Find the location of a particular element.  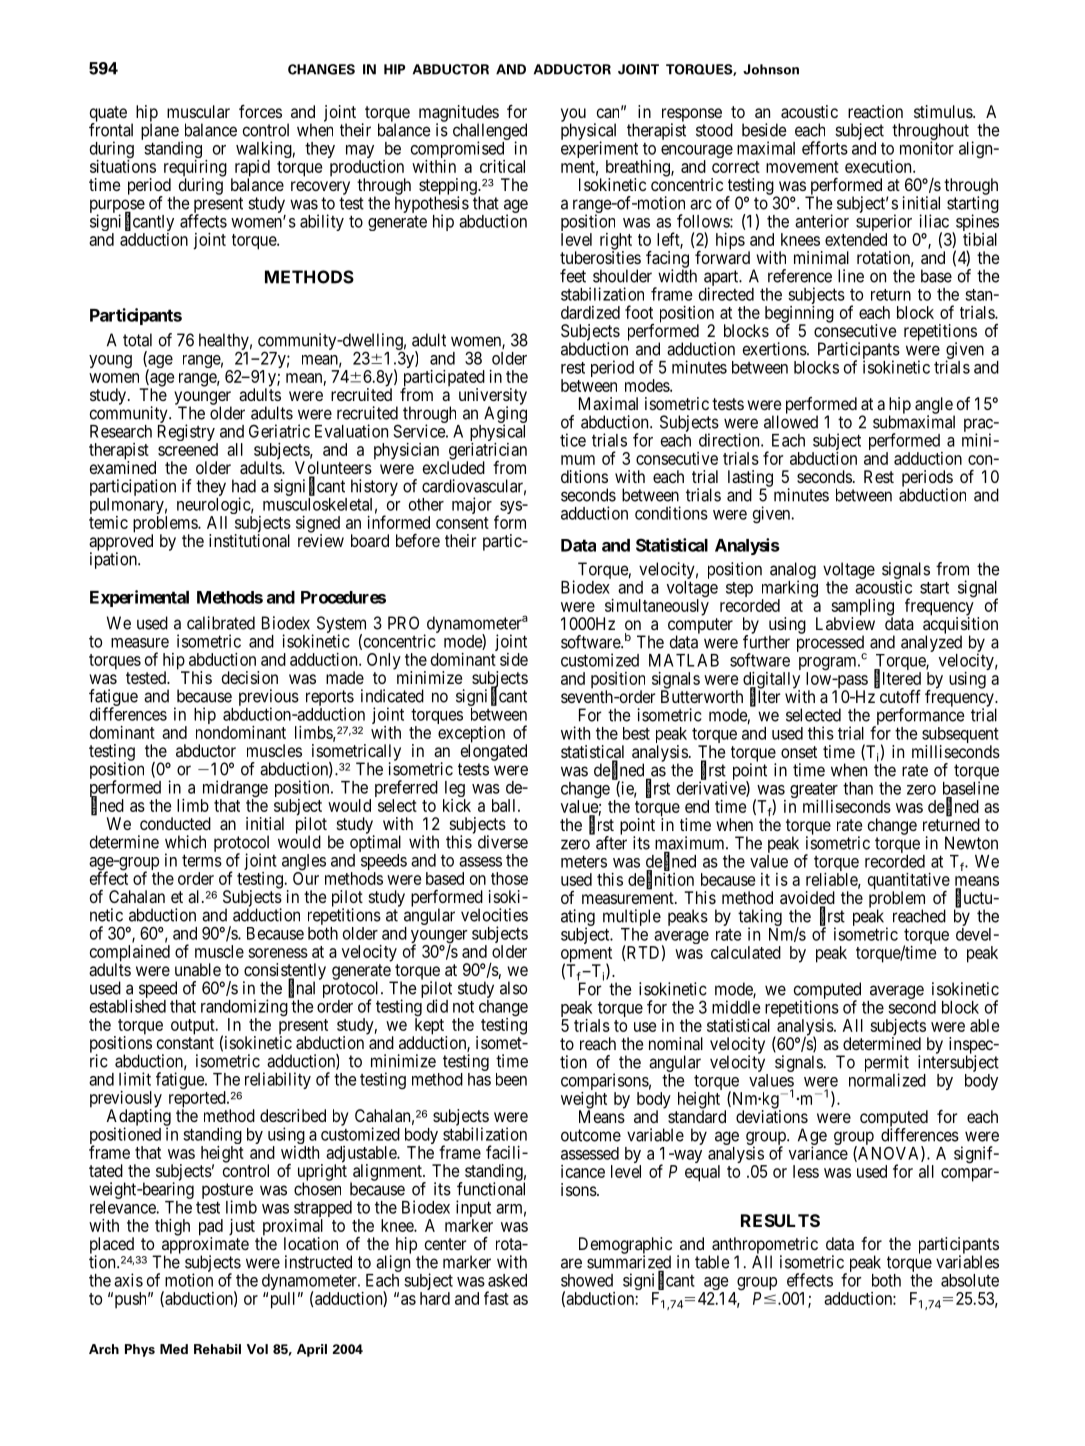

also is located at coordinates (513, 988).
